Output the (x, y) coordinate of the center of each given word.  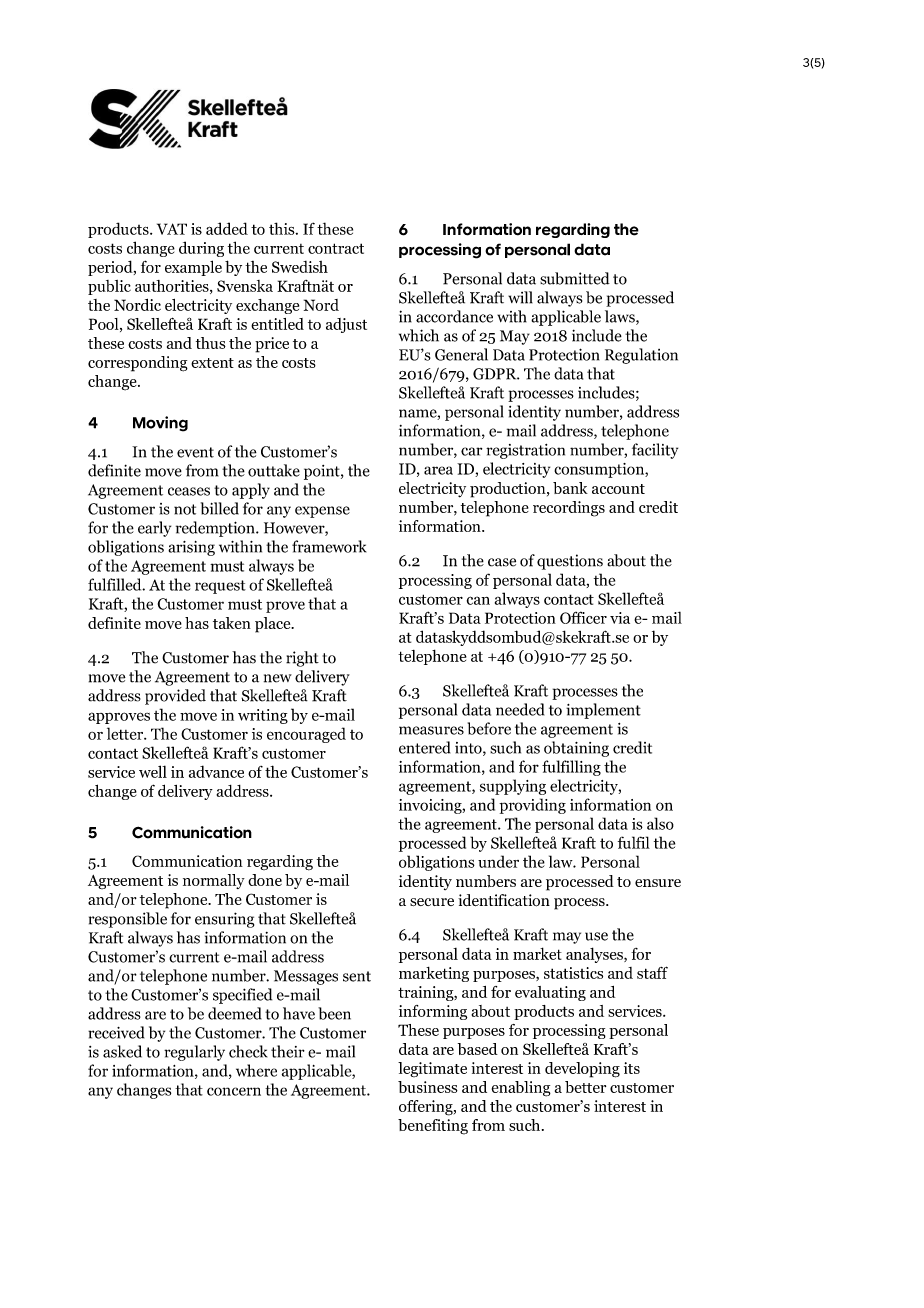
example (193, 268)
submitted (575, 278)
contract (336, 248)
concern (234, 1091)
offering (427, 1108)
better (585, 1087)
